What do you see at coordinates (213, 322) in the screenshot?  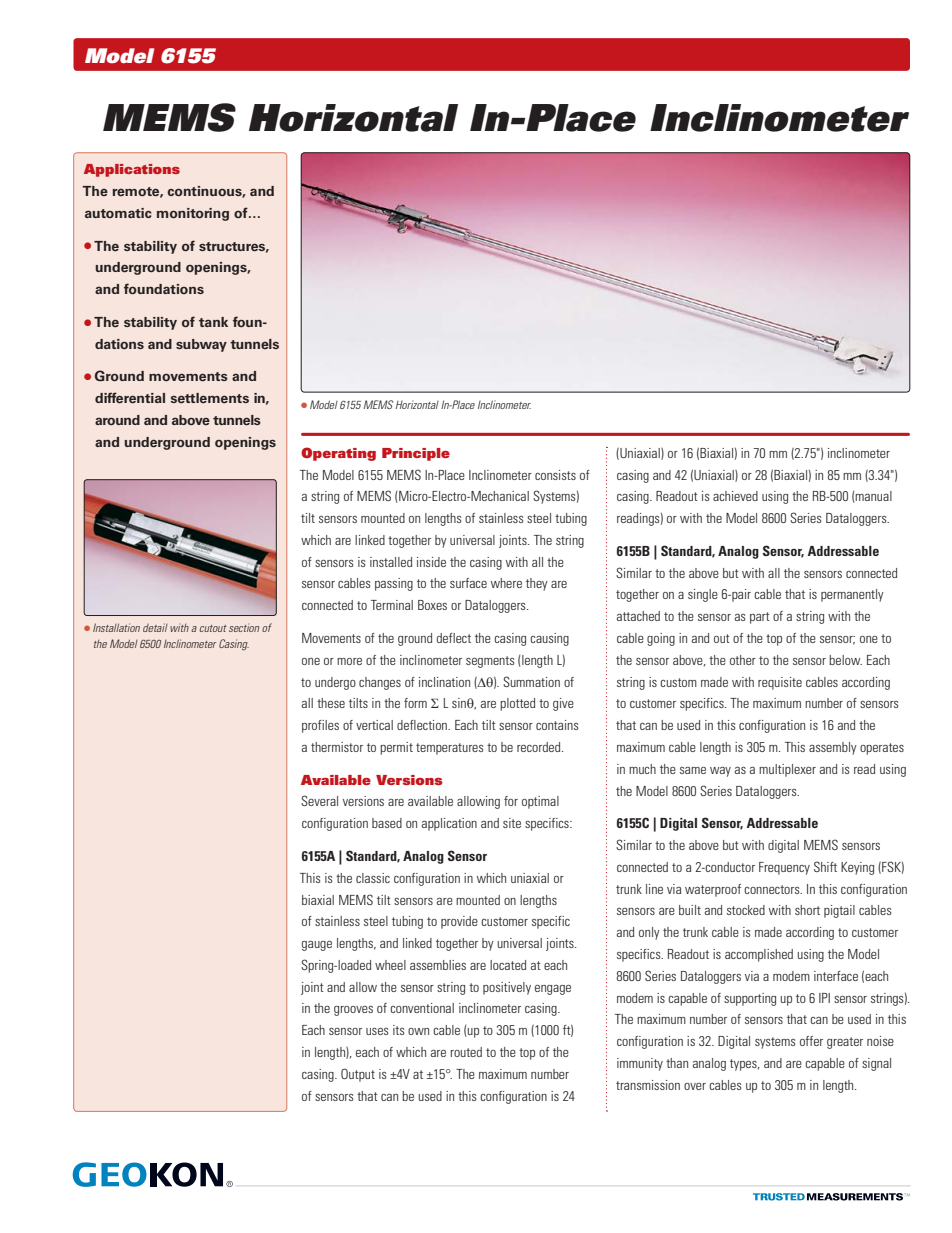 I see `tank` at bounding box center [213, 322].
